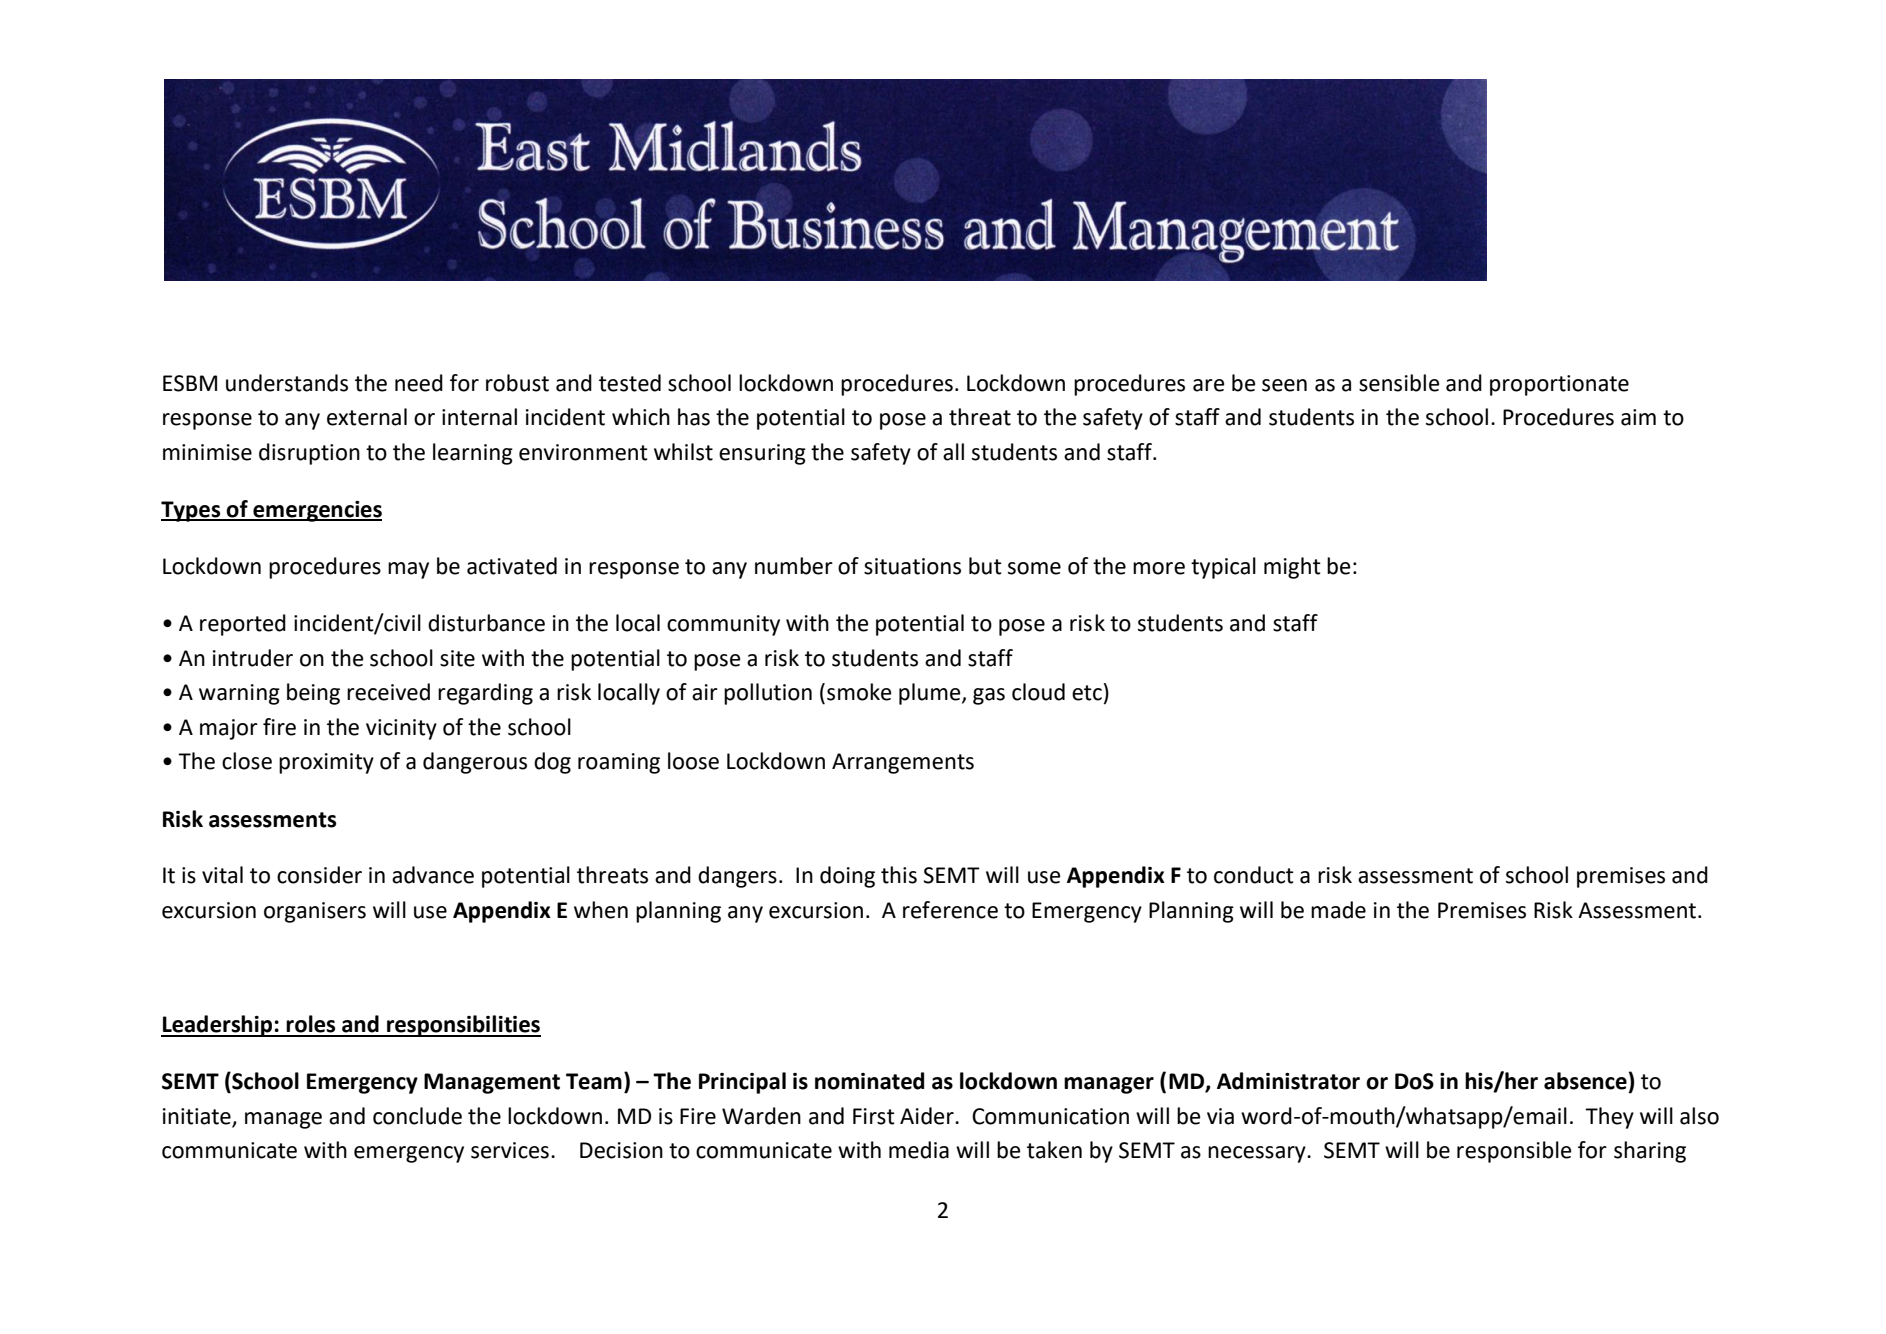  What do you see at coordinates (1292, 568) in the image?
I see `might` at bounding box center [1292, 568].
